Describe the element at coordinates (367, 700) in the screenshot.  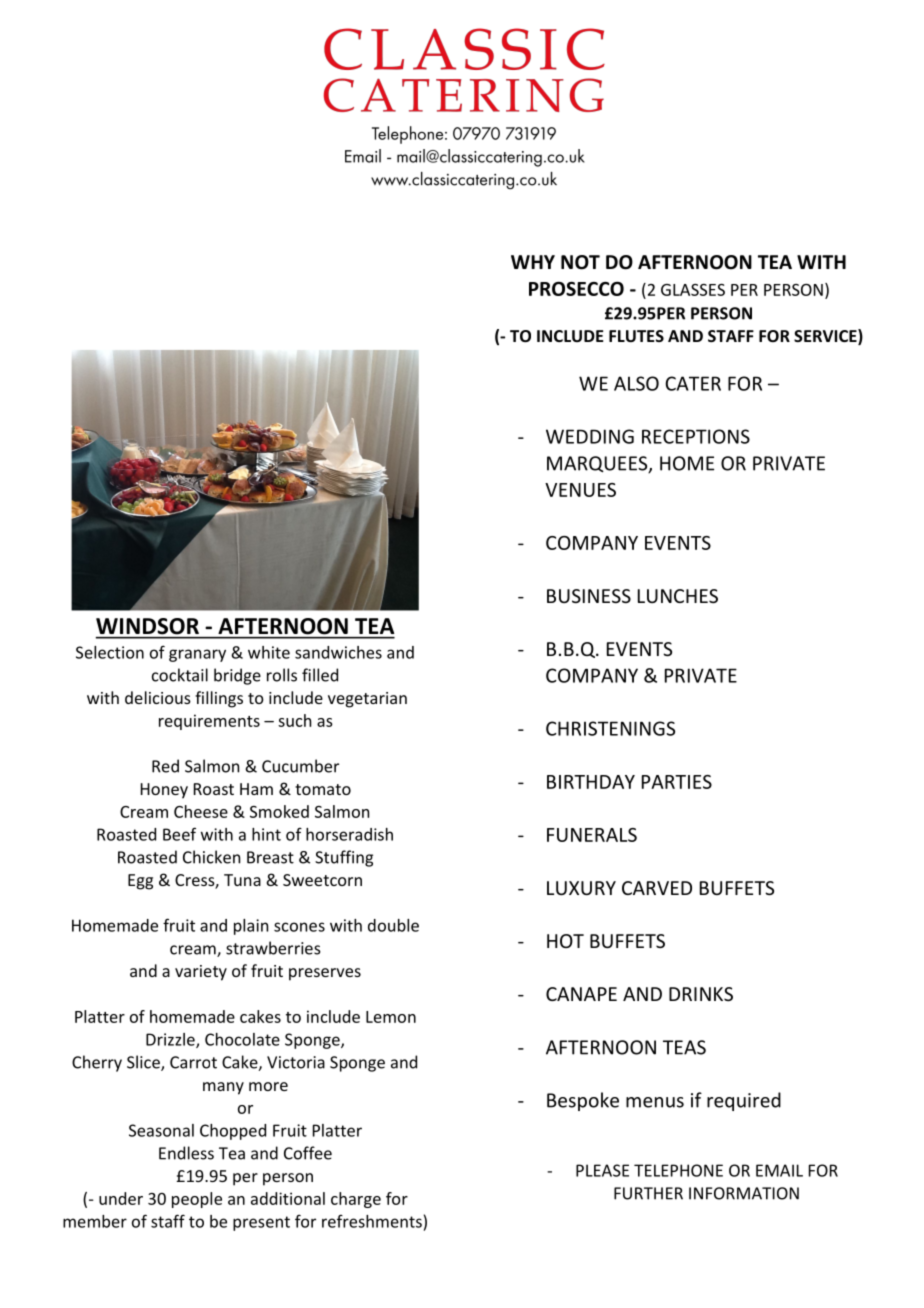
I see `vegetarian` at that location.
